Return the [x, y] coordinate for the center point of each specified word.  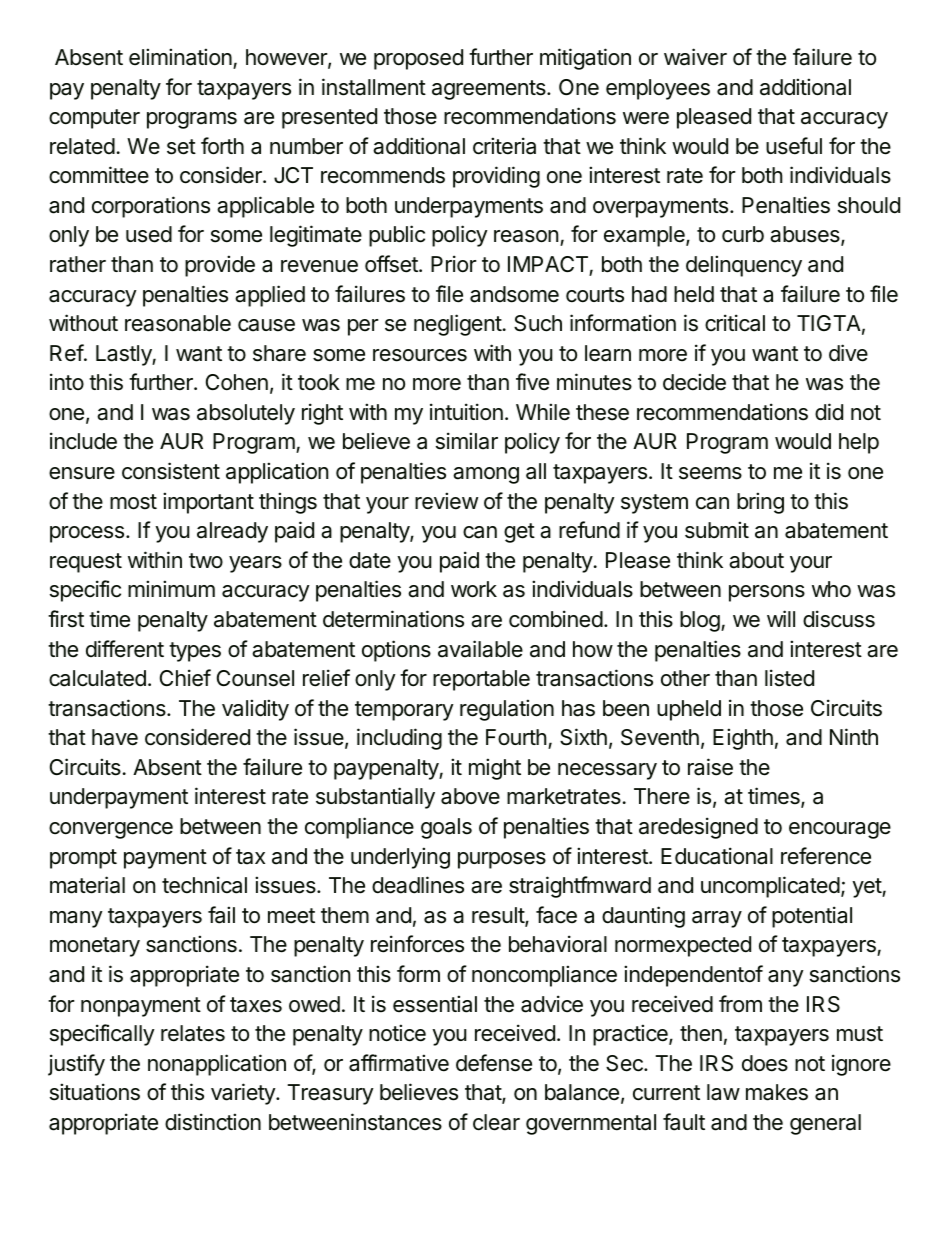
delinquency [744, 266]
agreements [490, 90]
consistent [171, 471]
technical [204, 885]
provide [220, 266]
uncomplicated [770, 887]
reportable [481, 680]
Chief [185, 677]
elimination [180, 57]
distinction [213, 1122]
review [446, 501]
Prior [454, 264]
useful [794, 146]
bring [760, 503]
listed [789, 678]
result [499, 916]
